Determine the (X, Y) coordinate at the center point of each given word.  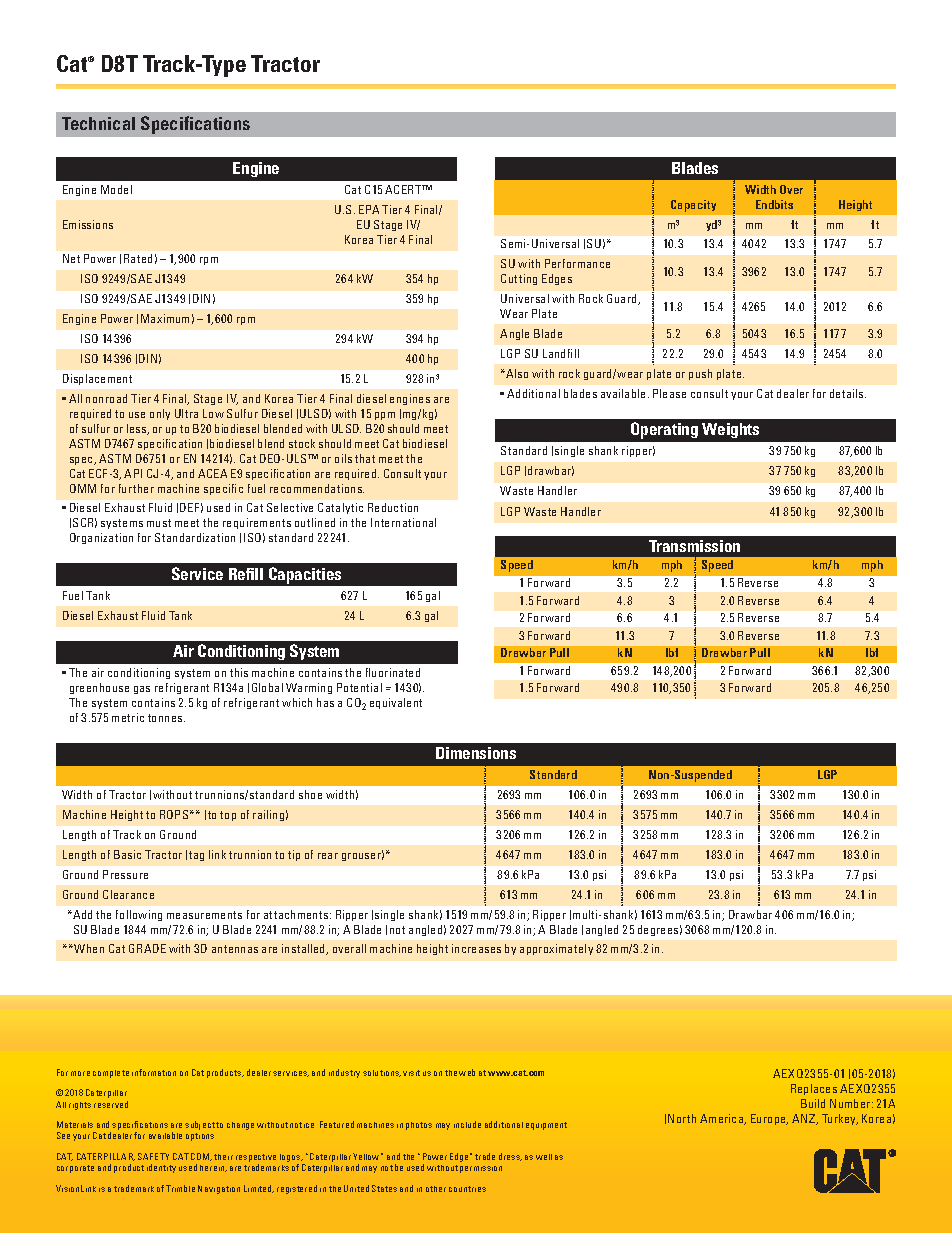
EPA (369, 209)
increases (476, 948)
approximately (556, 949)
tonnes (166, 718)
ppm (385, 416)
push (700, 374)
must (159, 523)
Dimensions (476, 753)
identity (161, 1168)
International (403, 522)
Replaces (814, 1089)
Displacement (97, 379)
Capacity (693, 206)
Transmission (694, 546)
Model (116, 189)
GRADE (147, 948)
